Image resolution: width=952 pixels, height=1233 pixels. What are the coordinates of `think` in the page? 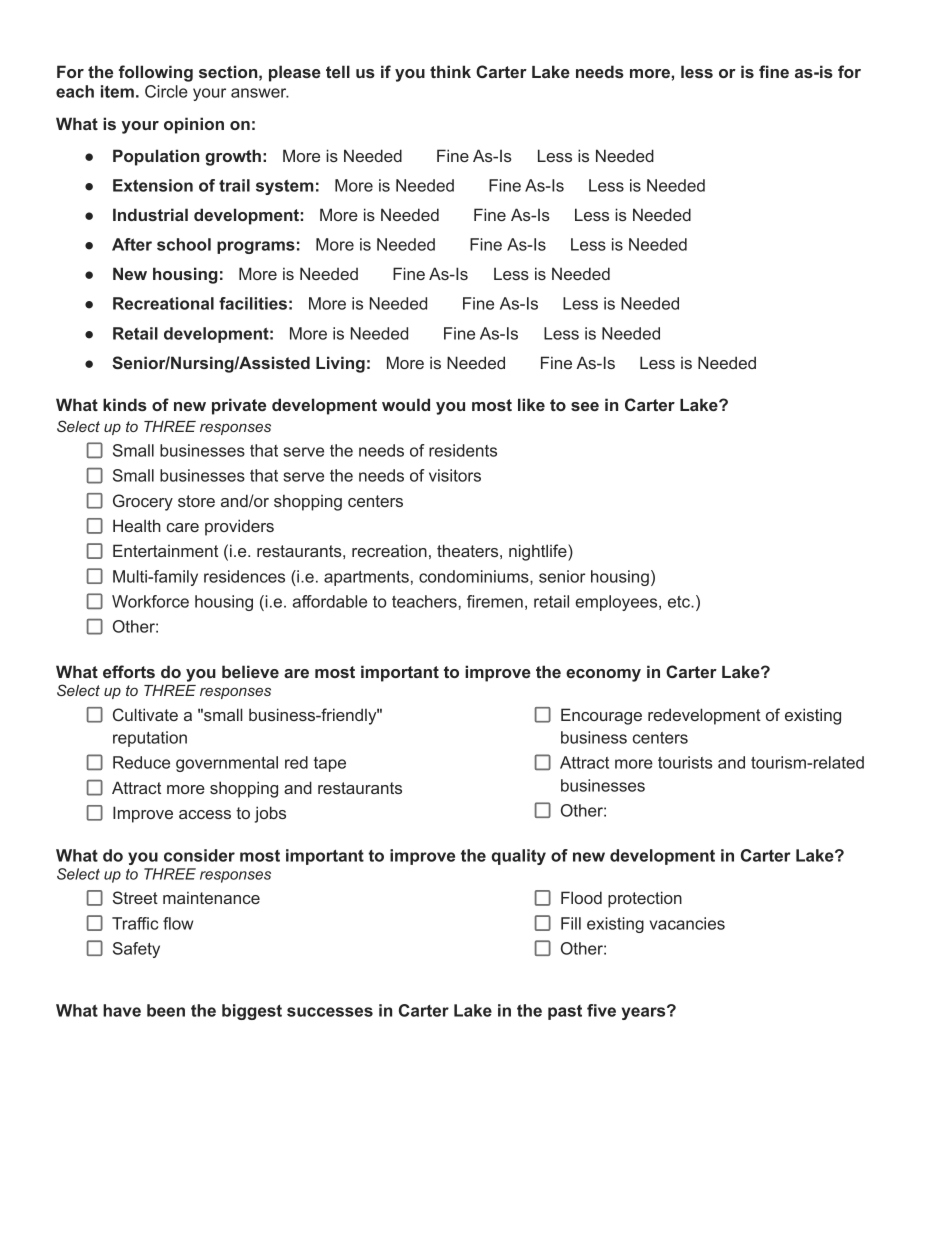 It's located at (450, 71).
